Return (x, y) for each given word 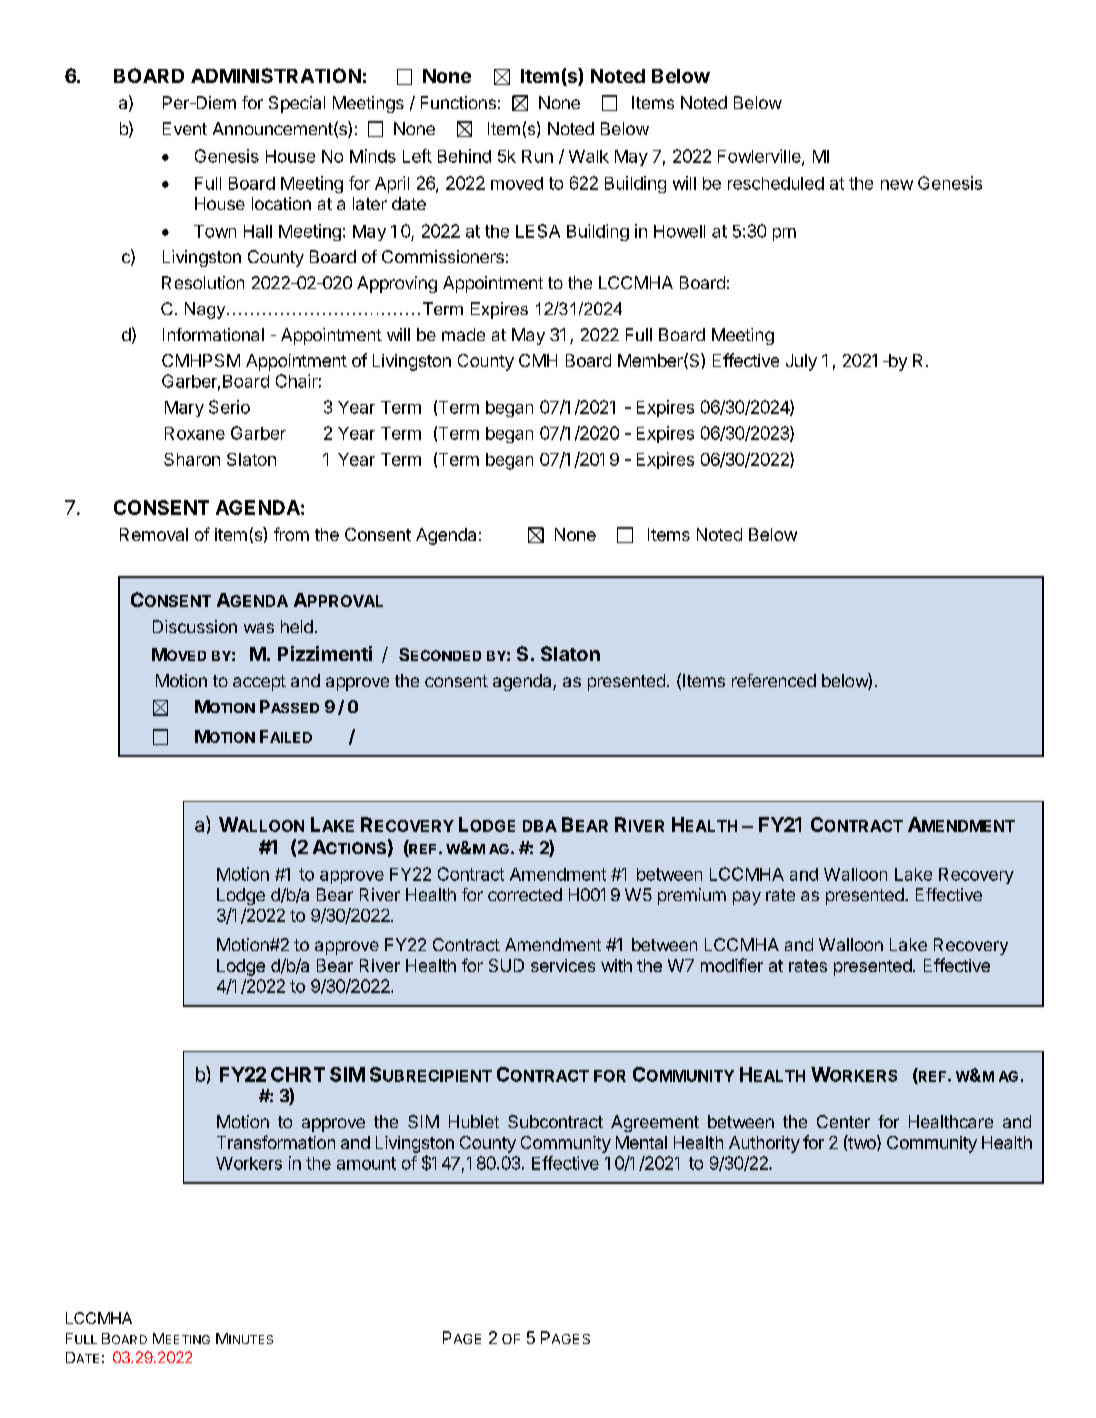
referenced (774, 680)
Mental (641, 1142)
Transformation (276, 1142)
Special (297, 104)
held (297, 626)
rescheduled (776, 183)
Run (537, 156)
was (259, 628)
